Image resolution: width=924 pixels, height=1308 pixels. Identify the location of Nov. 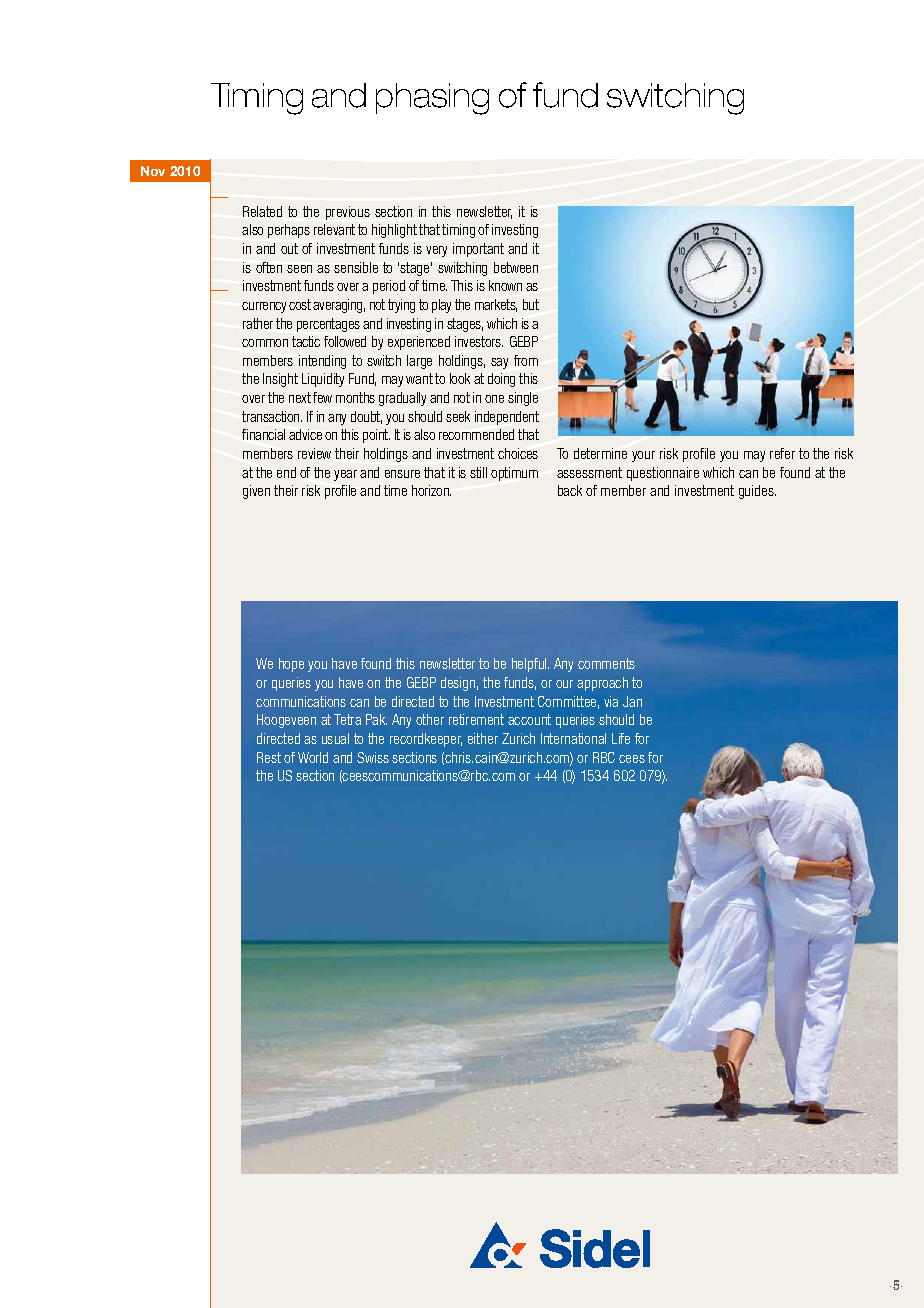
(153, 171).
